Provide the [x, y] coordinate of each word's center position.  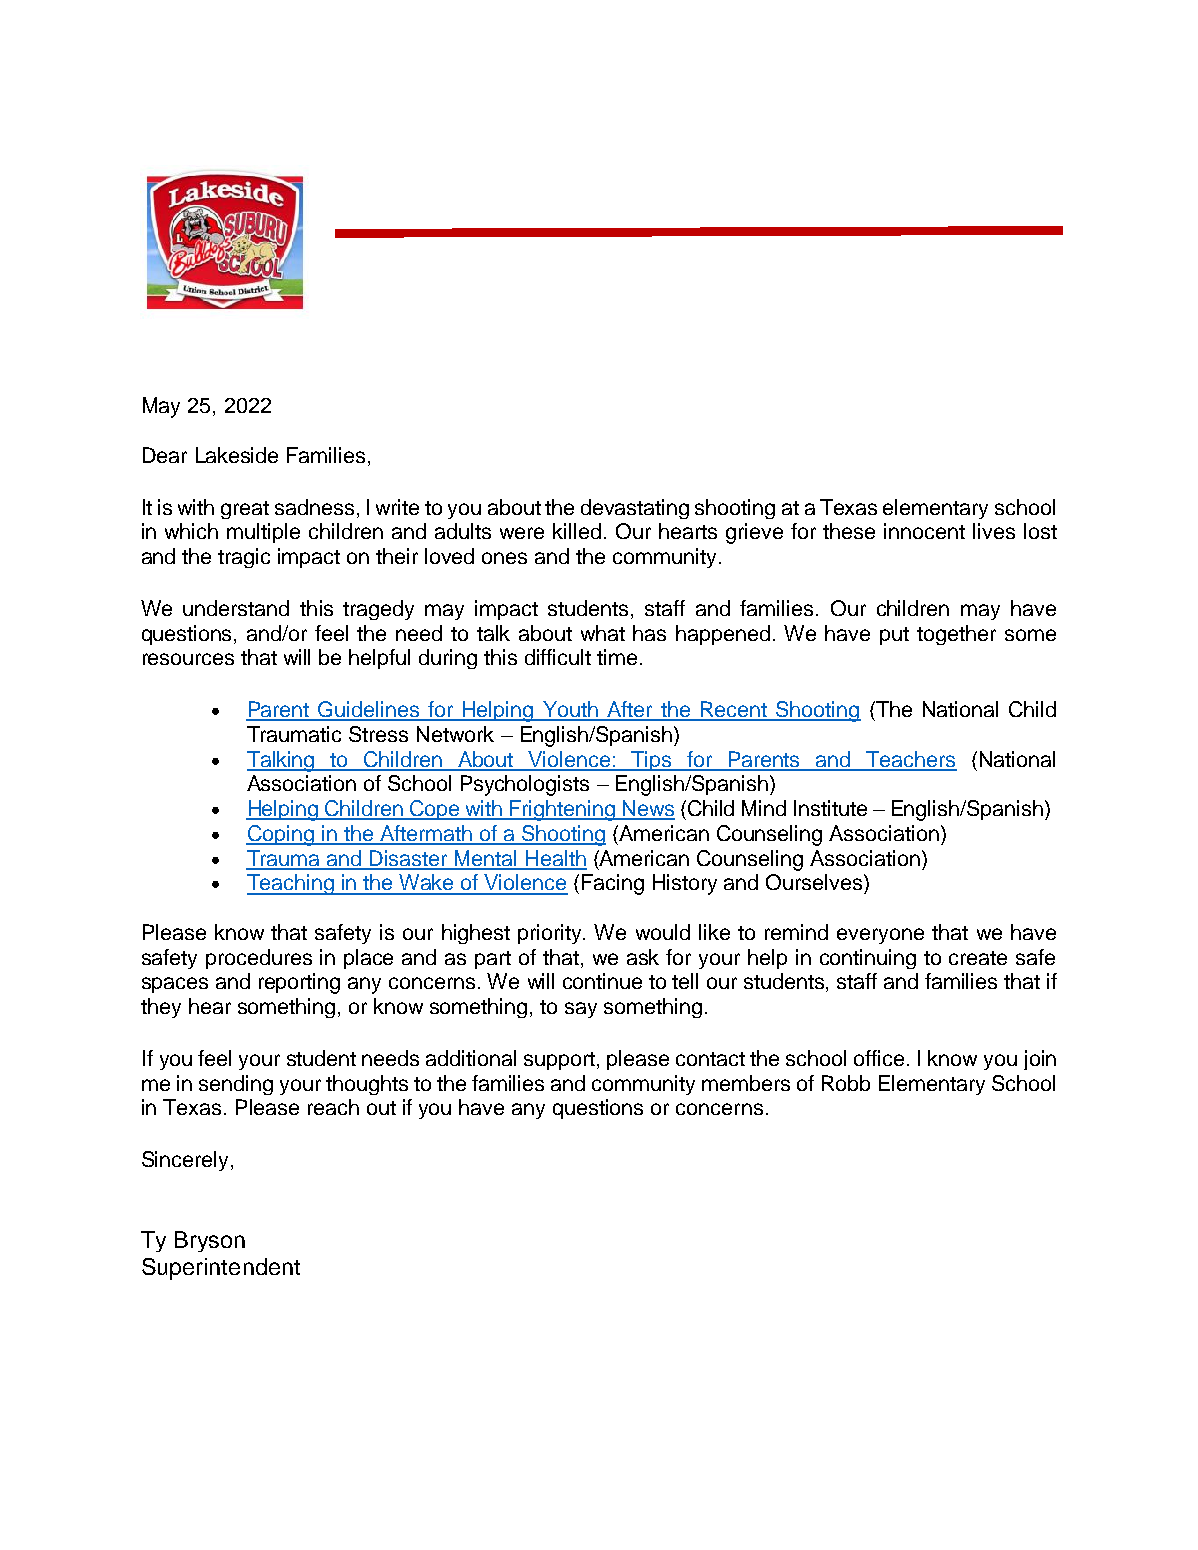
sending [236, 1085]
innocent [924, 531]
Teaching [292, 884]
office [879, 1058]
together [956, 635]
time [617, 657]
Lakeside [237, 455]
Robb [846, 1083]
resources [188, 659]
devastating [635, 509]
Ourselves [815, 882]
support [561, 1061]
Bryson [210, 1241]
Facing [613, 884]
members [746, 1083]
